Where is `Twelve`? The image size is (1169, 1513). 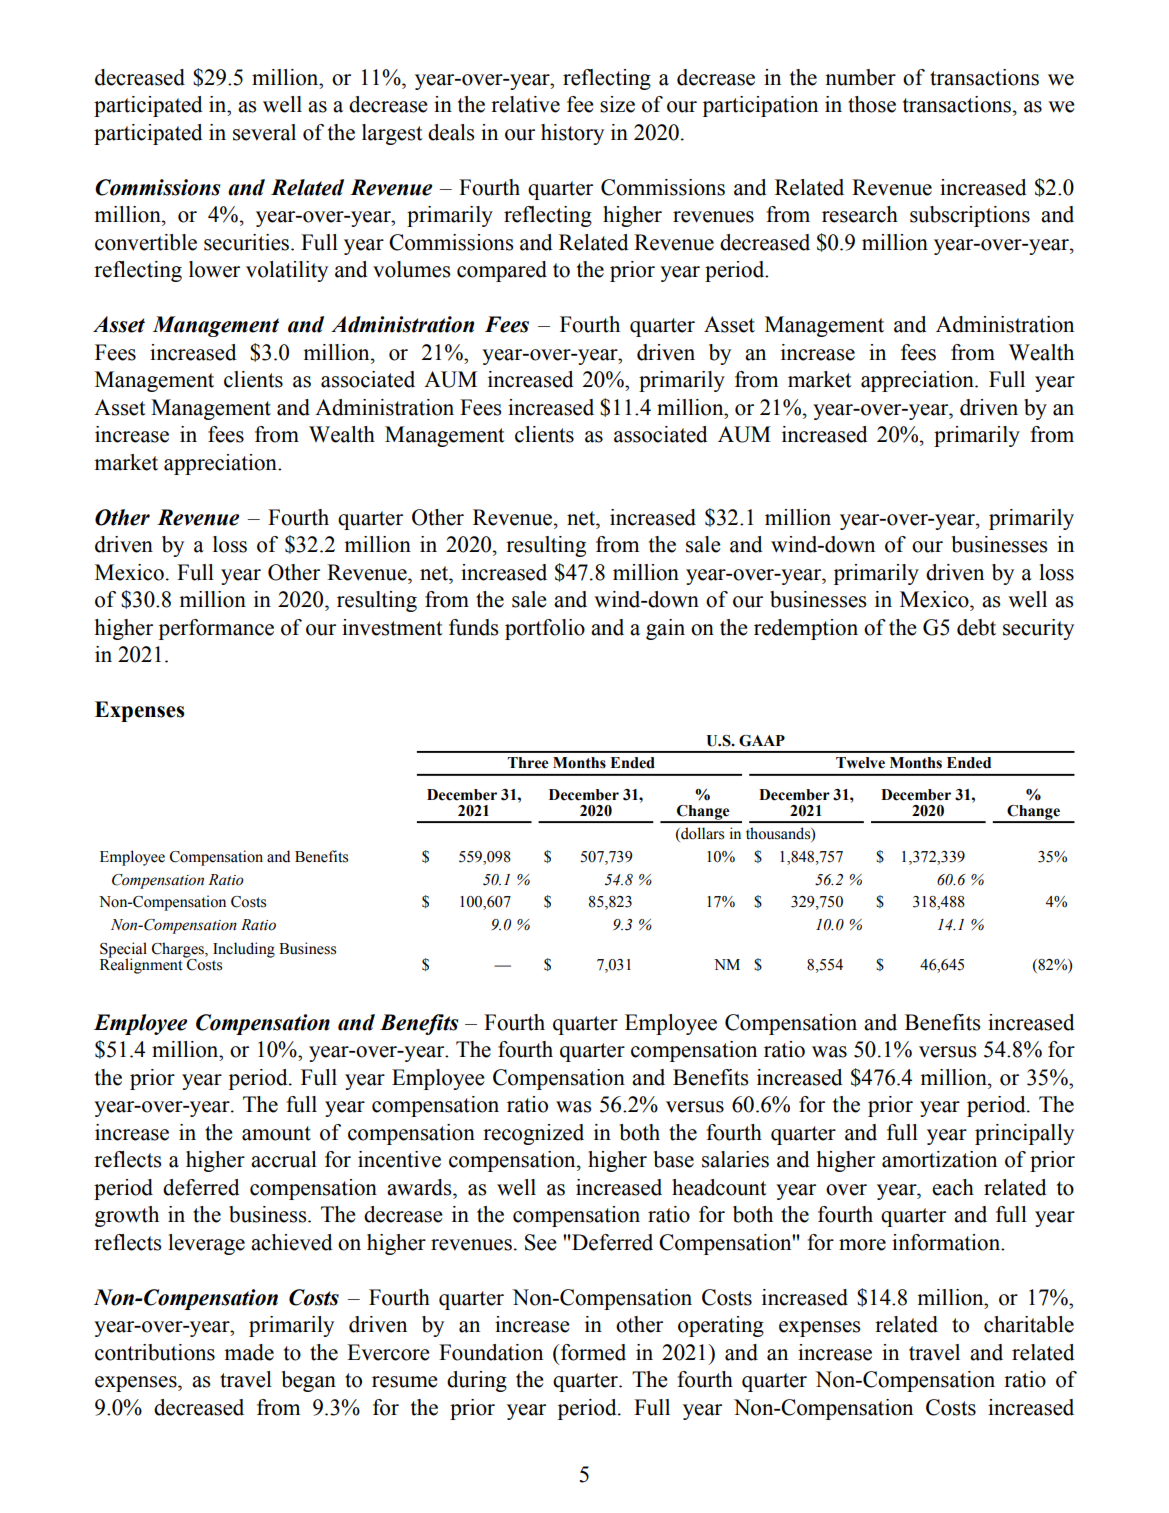 Twelve is located at coordinates (860, 763).
